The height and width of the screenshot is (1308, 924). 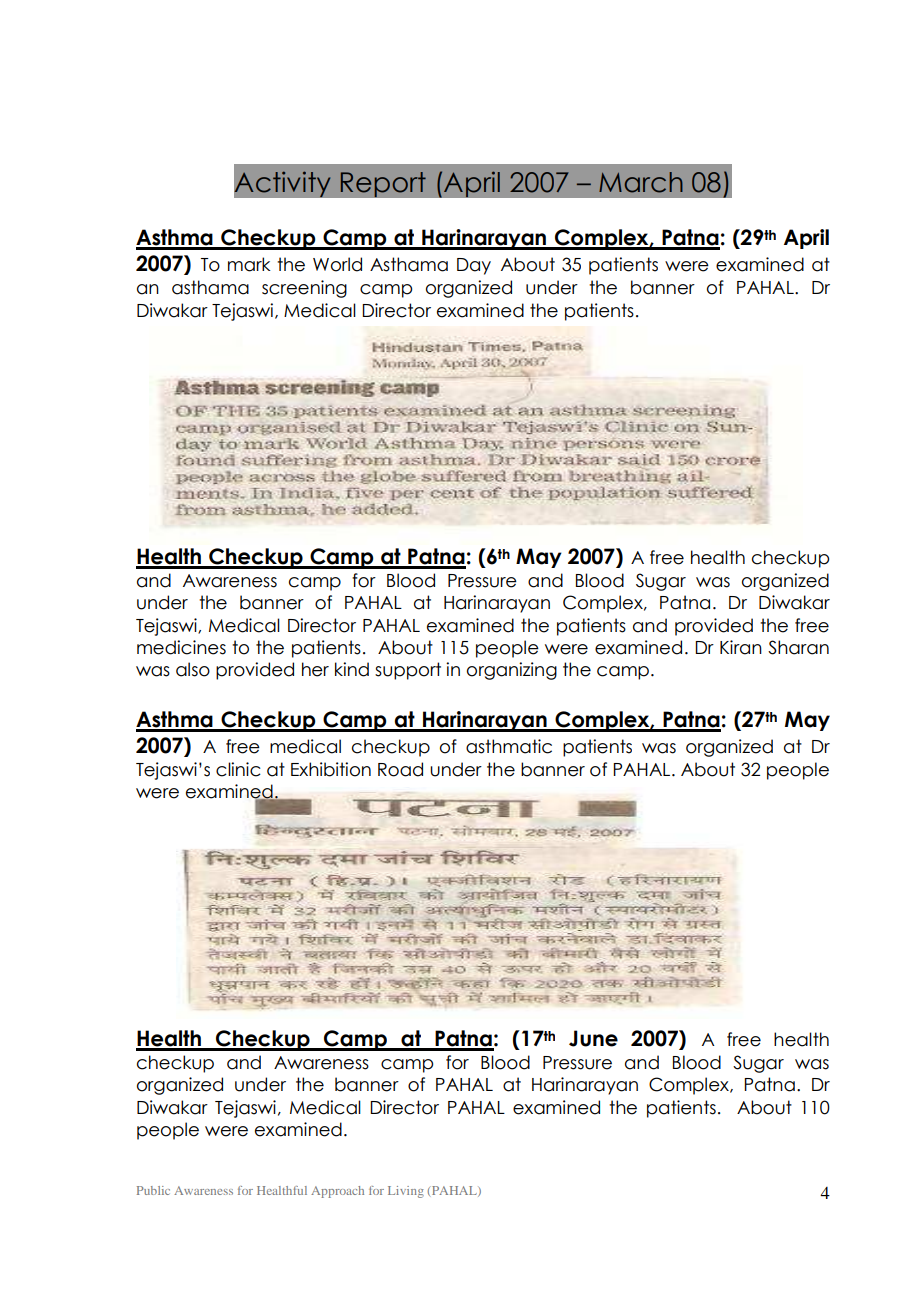 What do you see at coordinates (593, 1038) in the screenshot?
I see `June` at bounding box center [593, 1038].
